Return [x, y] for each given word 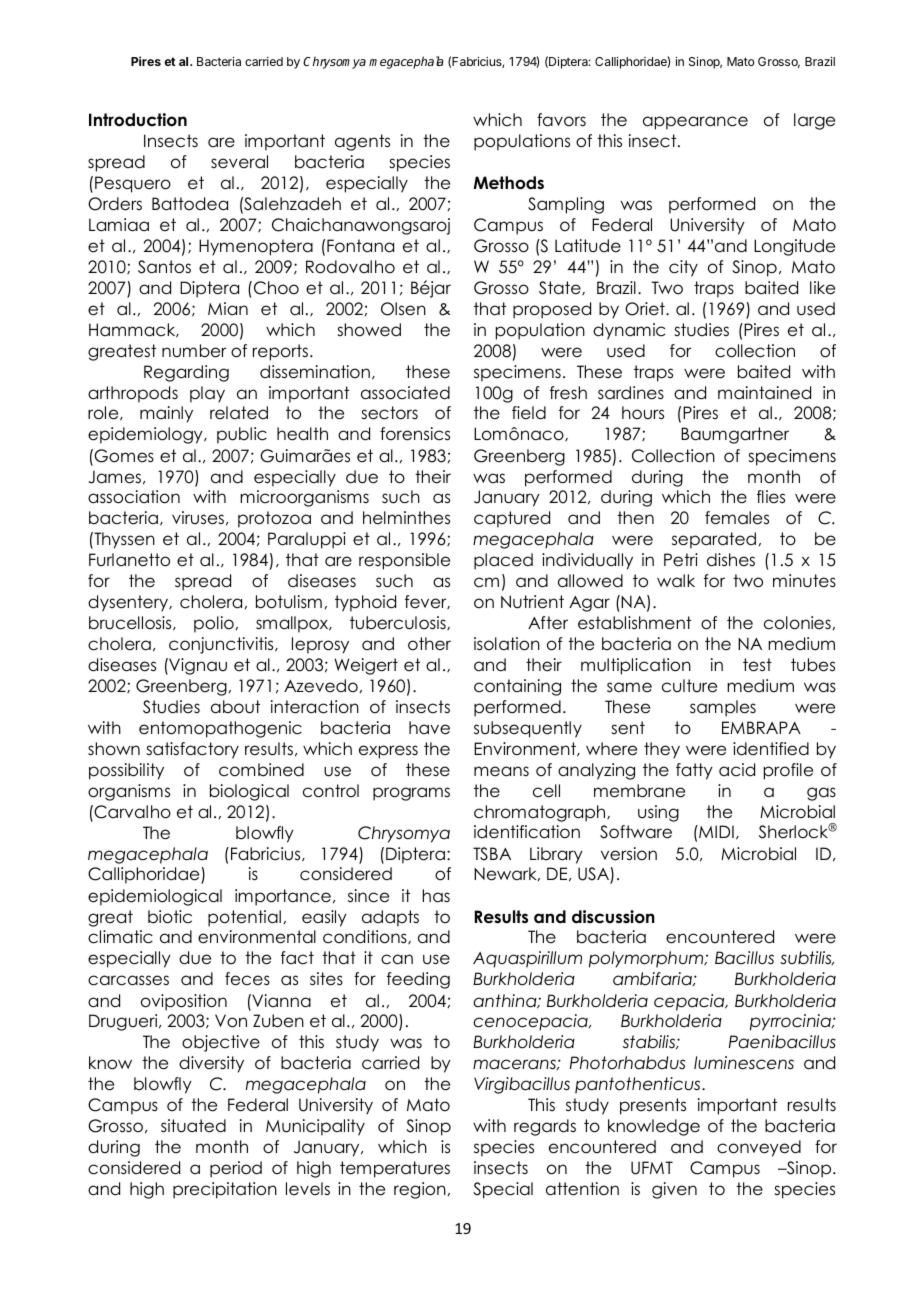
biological [249, 792]
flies [771, 497]
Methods [508, 183]
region [420, 1190]
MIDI [715, 831]
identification [527, 832]
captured [512, 519]
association [134, 497]
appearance [695, 123]
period [236, 1169]
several [239, 162]
